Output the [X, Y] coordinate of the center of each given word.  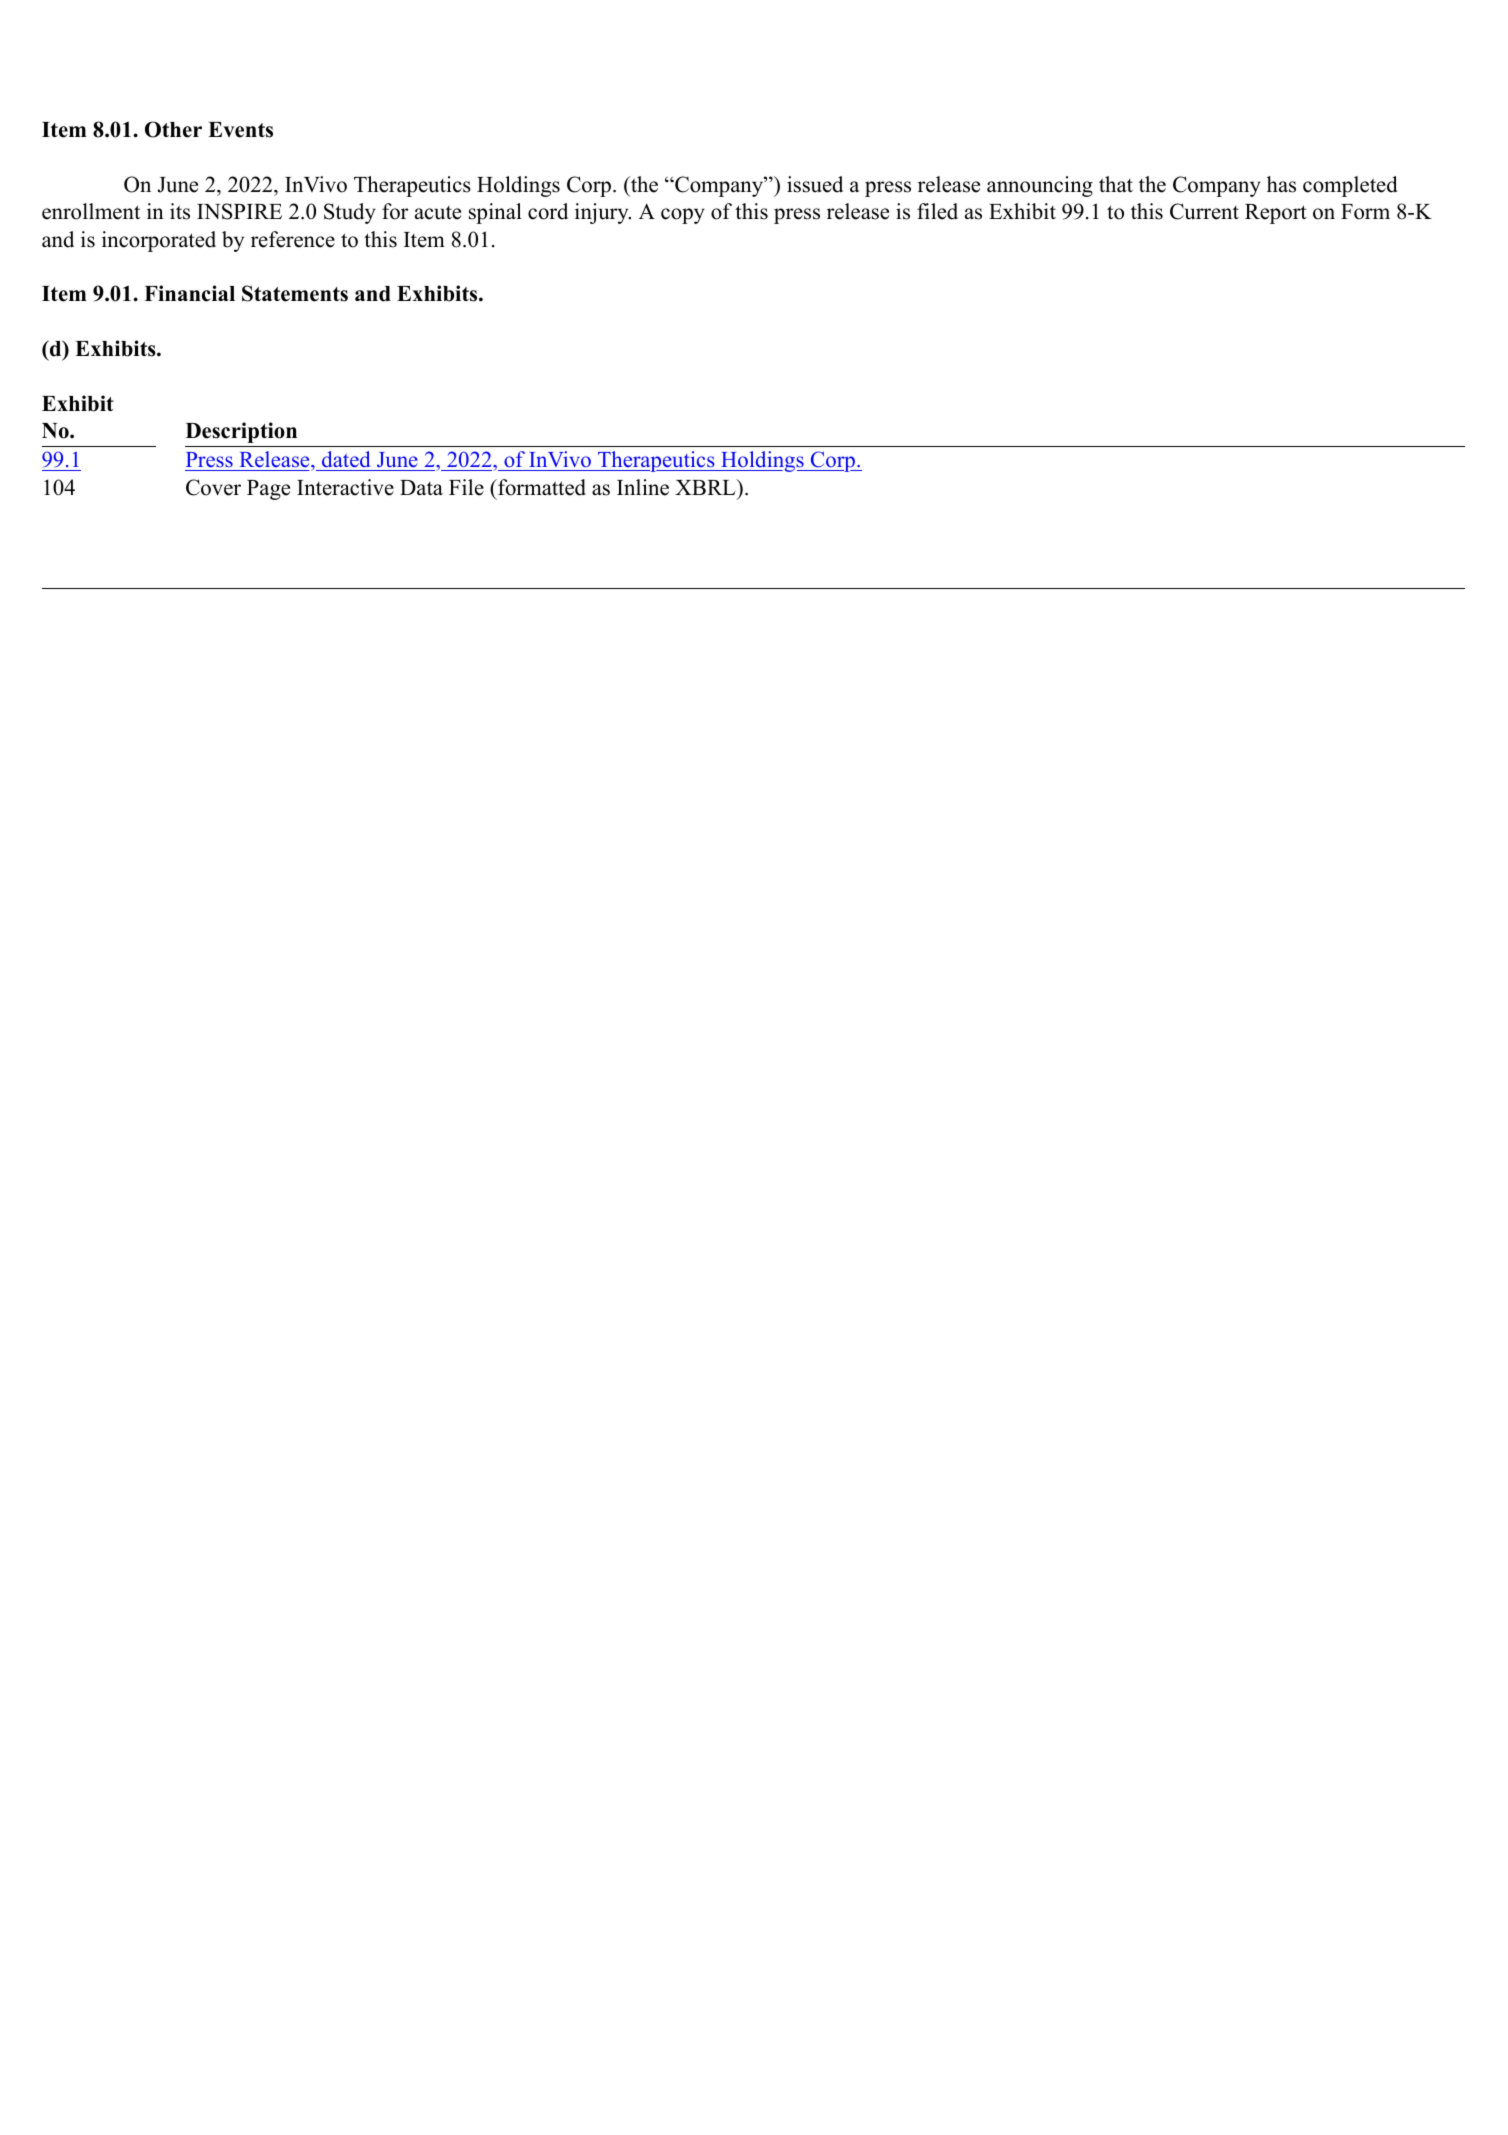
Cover [213, 487]
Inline [643, 487]
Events [240, 130]
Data [421, 487]
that [1116, 184]
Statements [295, 293]
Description [241, 432]
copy [683, 216]
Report [1276, 214]
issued [815, 184]
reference [293, 239]
